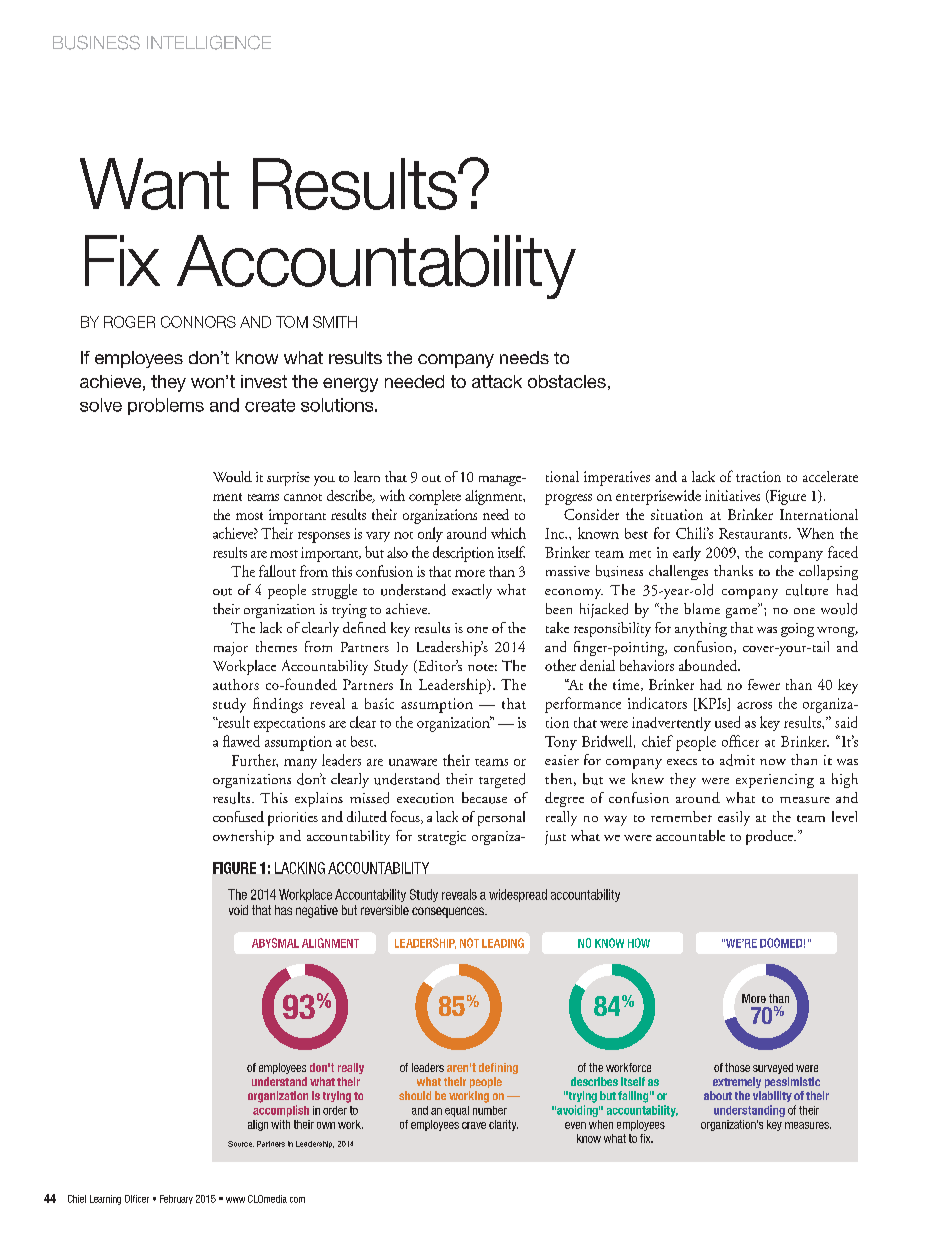 This page has height=1233, width=952. What do you see at coordinates (231, 649) in the page?
I see `major` at bounding box center [231, 649].
